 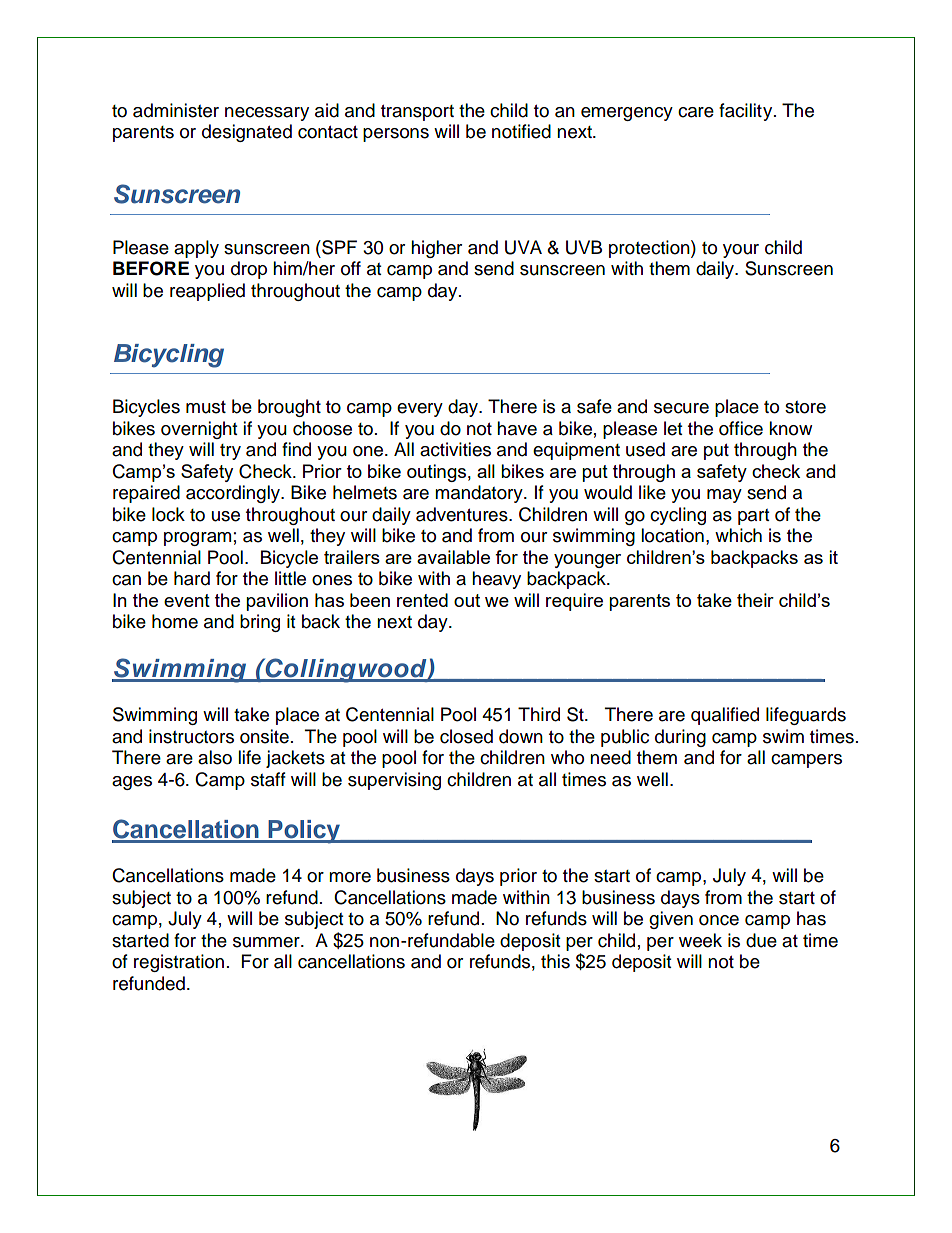 What do you see at coordinates (747, 112) in the screenshot?
I see `facility` at bounding box center [747, 112].
